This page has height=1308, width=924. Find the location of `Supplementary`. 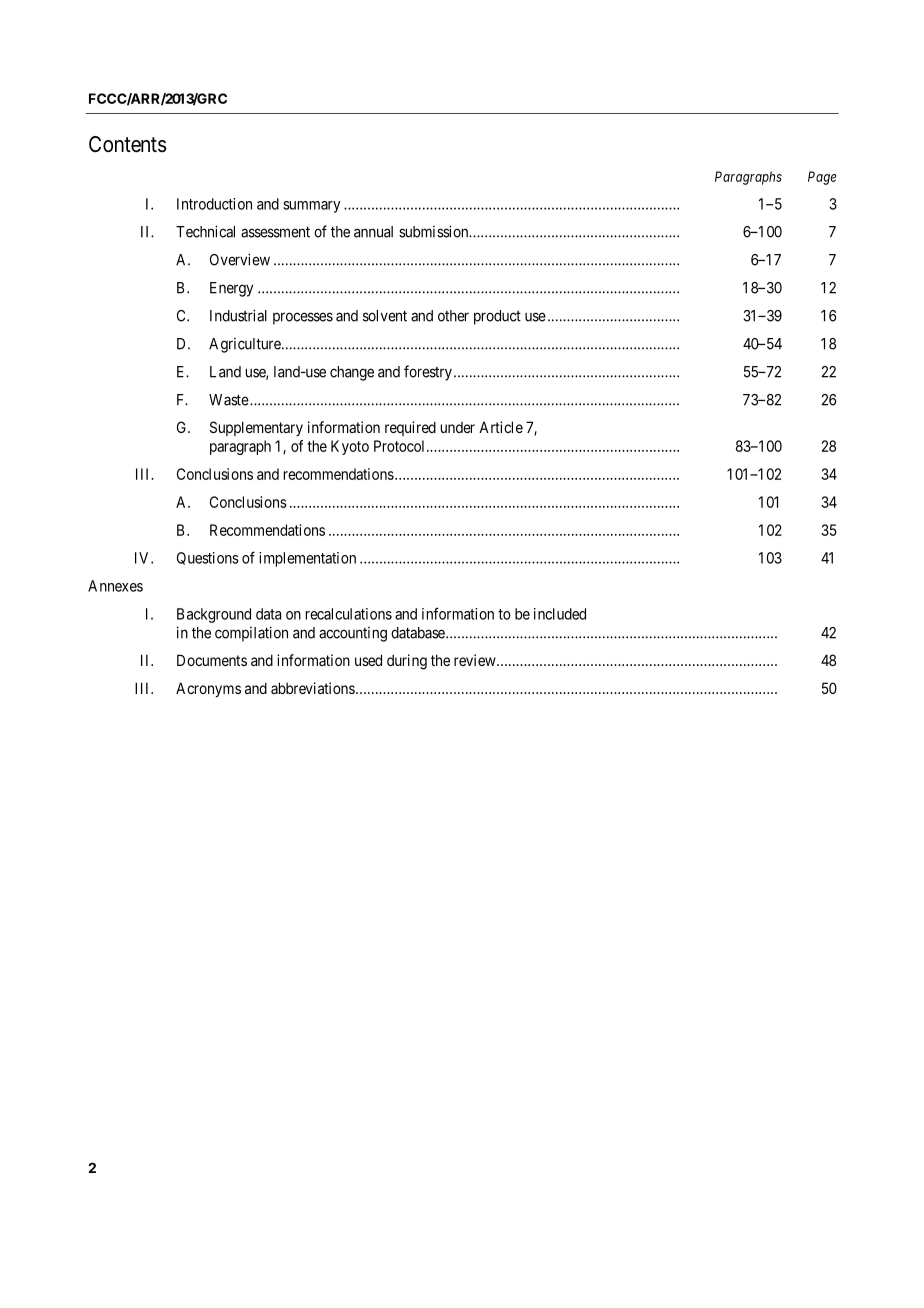

Supplementary is located at coordinates (256, 428).
